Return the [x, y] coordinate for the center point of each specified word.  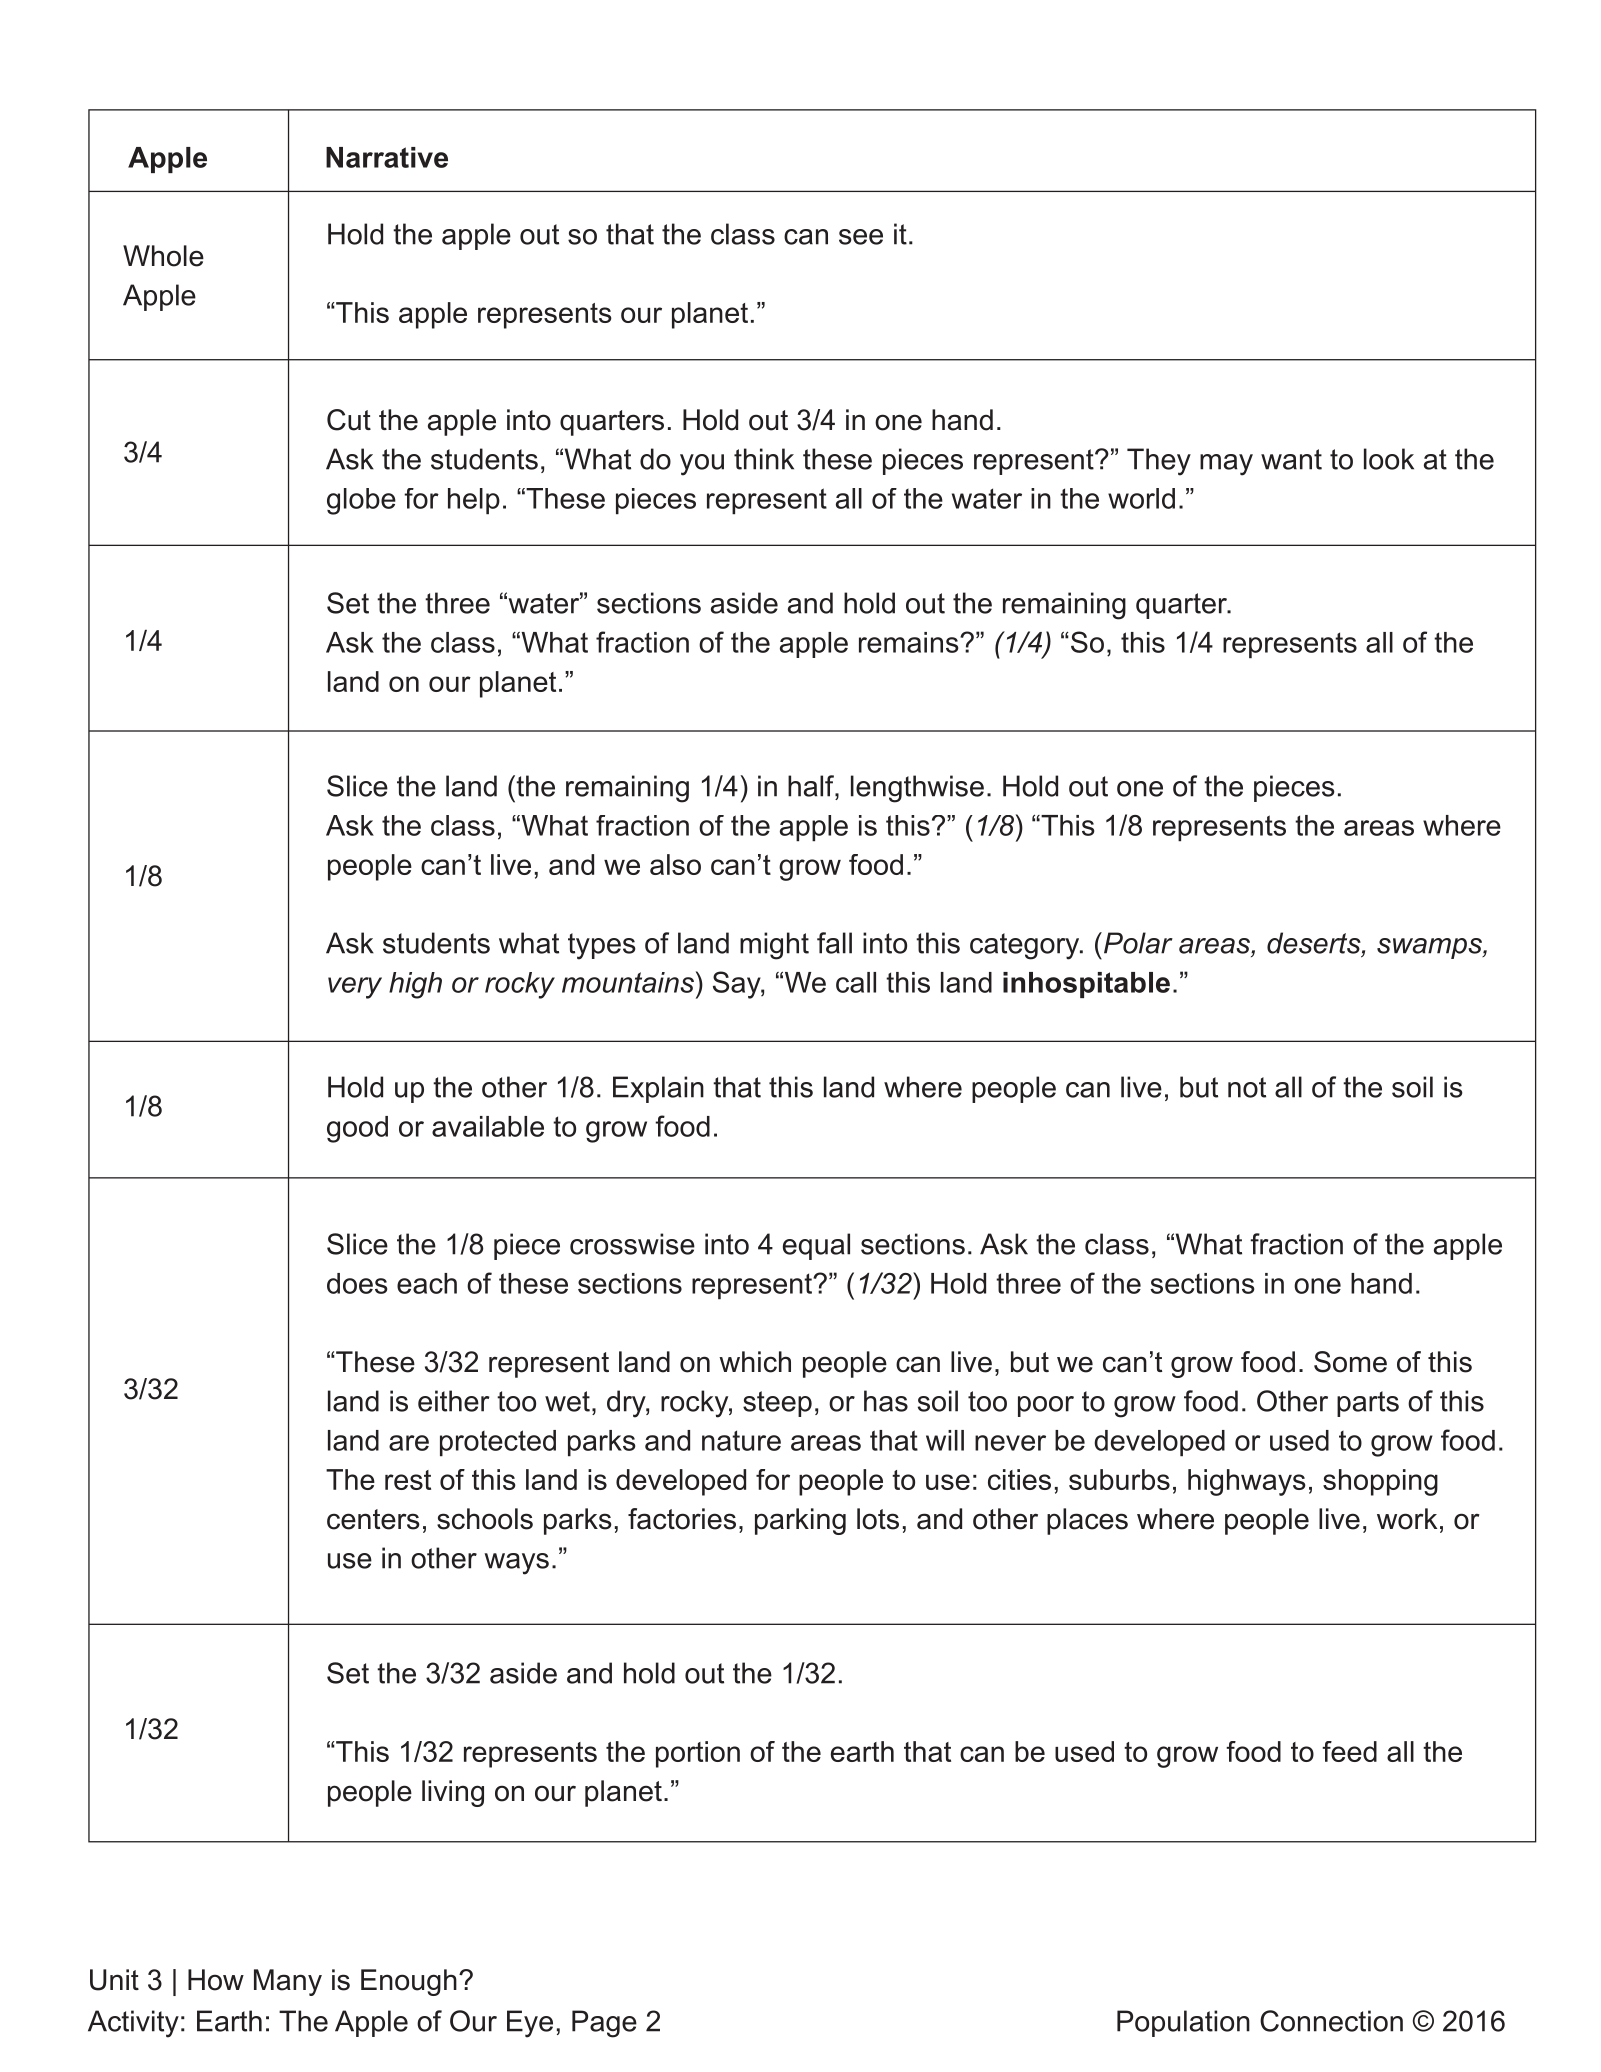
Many [288, 1982]
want [1291, 459]
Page [604, 2024]
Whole [163, 256]
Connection [1331, 2021]
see [861, 237]
